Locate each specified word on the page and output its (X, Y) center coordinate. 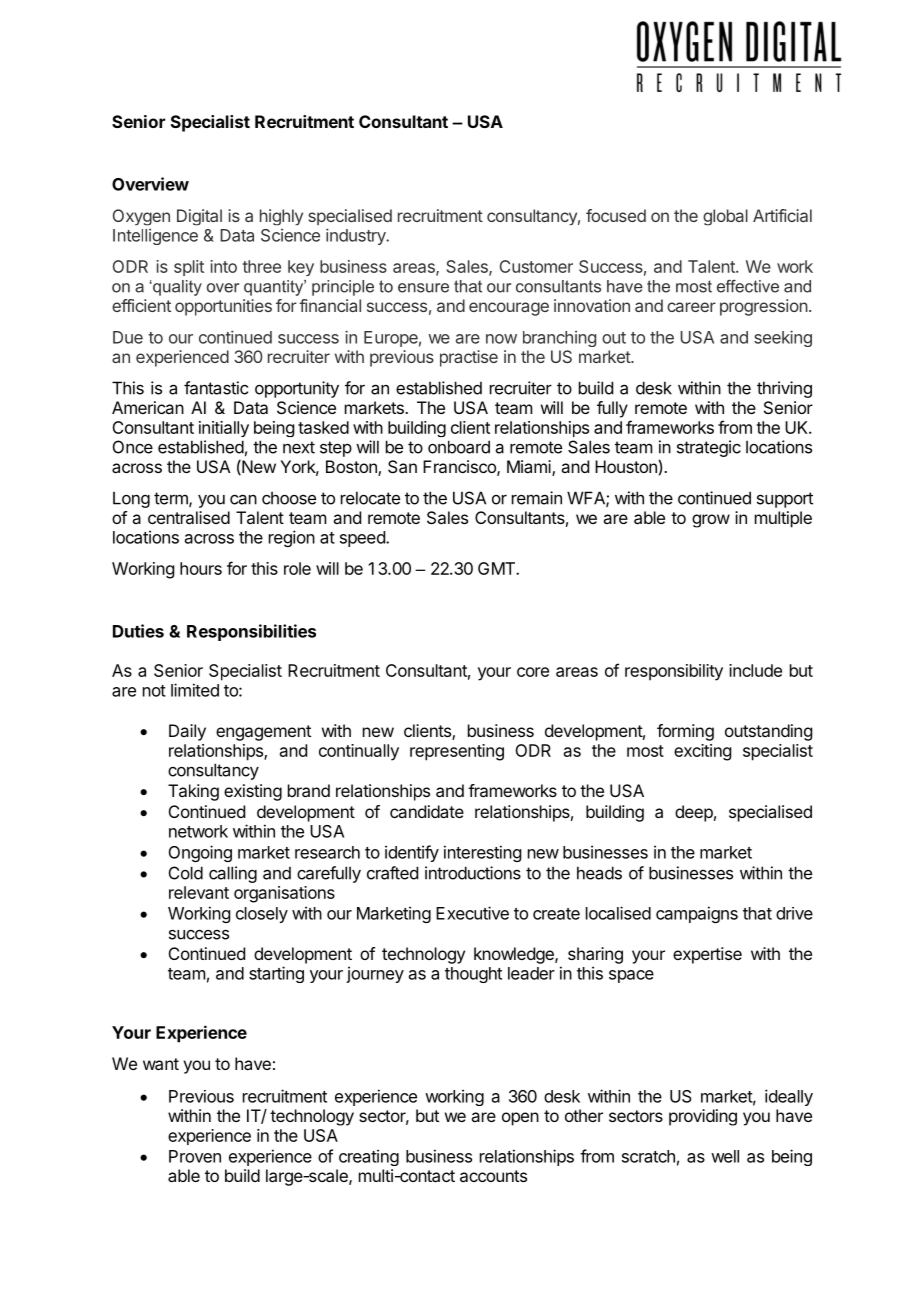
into (223, 266)
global (725, 217)
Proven (195, 1156)
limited (195, 690)
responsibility (674, 672)
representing (457, 752)
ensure (423, 288)
